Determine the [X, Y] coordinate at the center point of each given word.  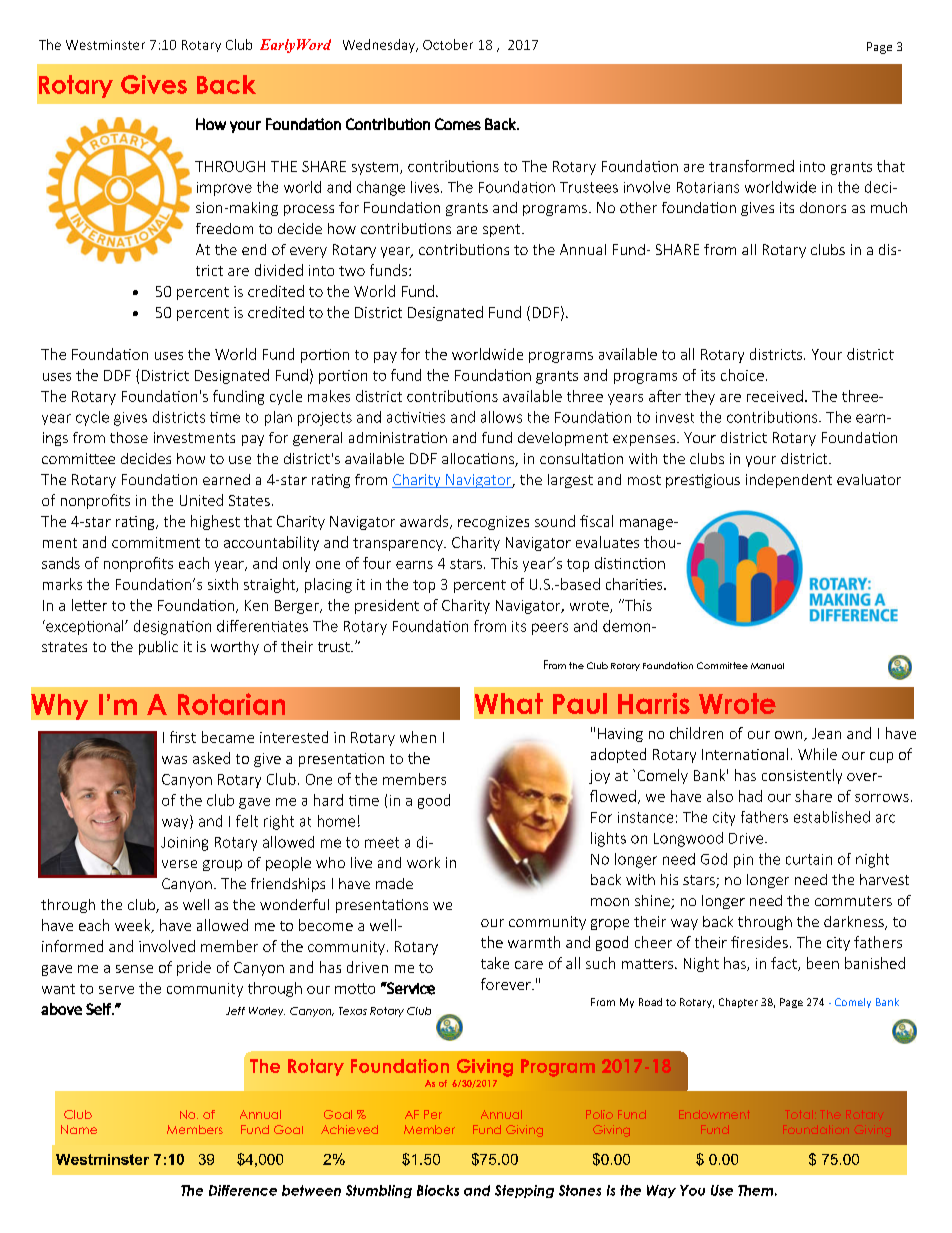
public [158, 648]
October [448, 44]
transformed [751, 166]
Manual [767, 666]
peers [550, 629]
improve [224, 189]
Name [79, 1129]
